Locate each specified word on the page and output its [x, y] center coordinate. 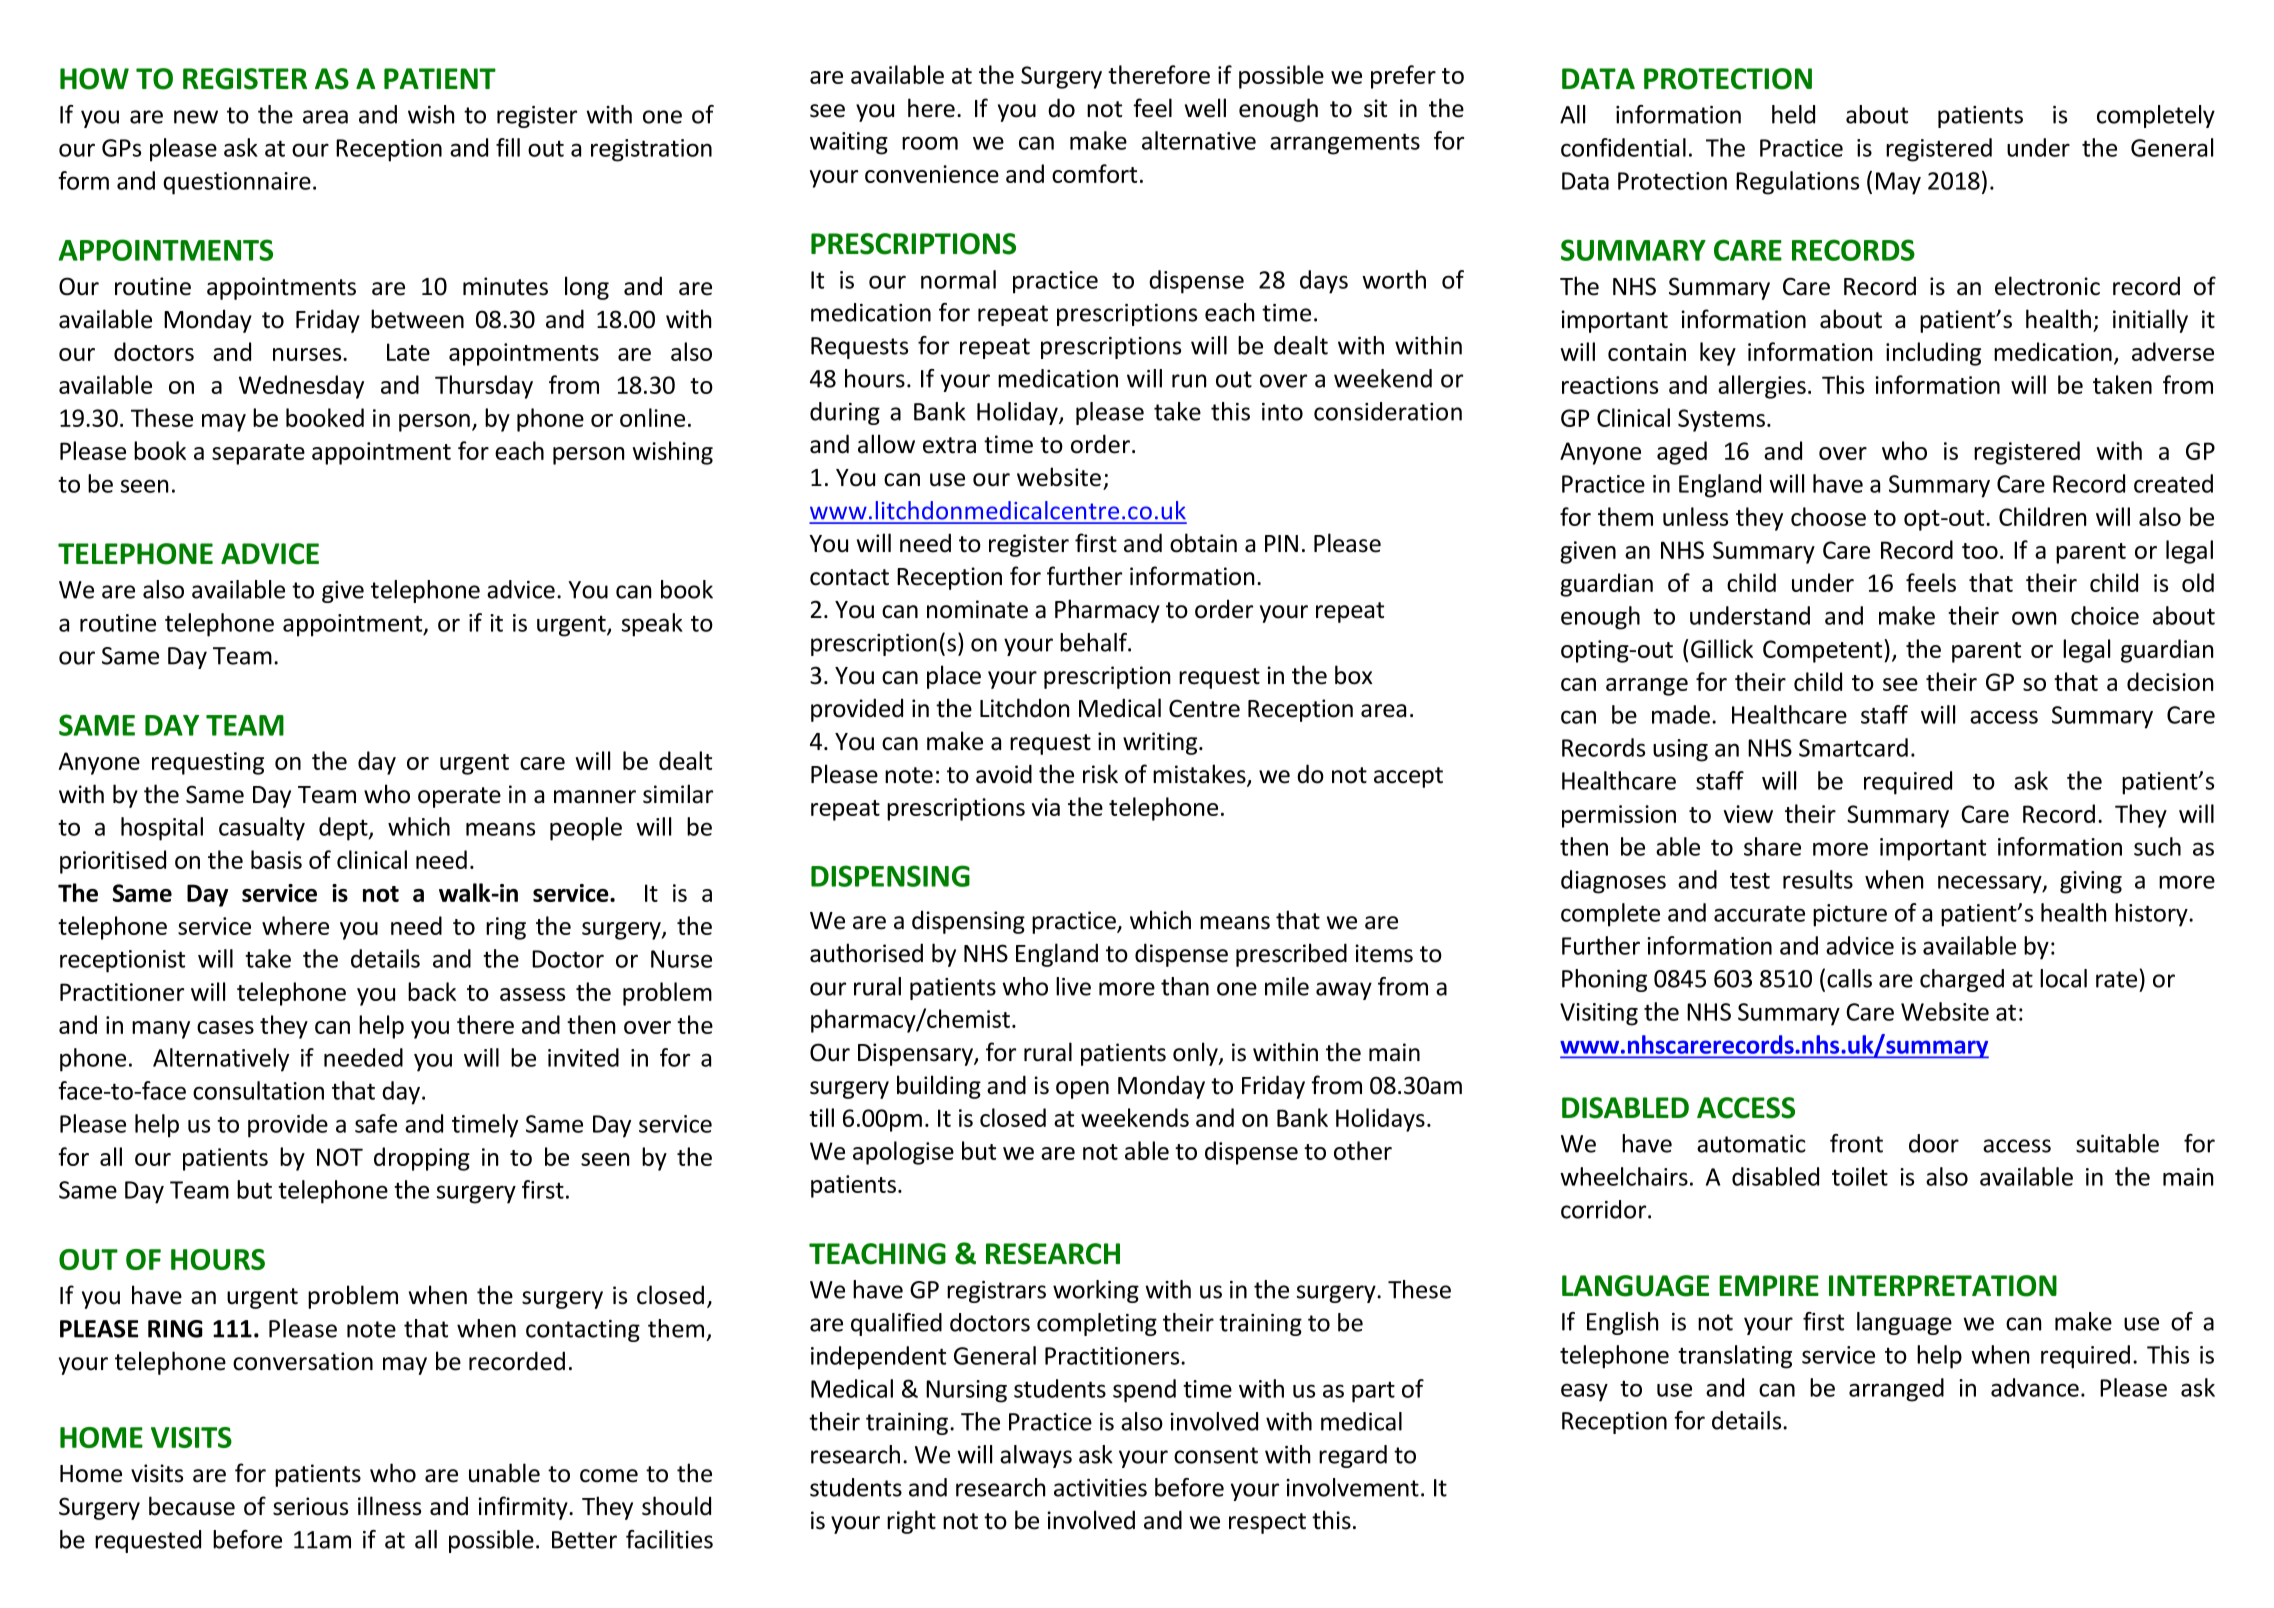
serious [310, 1506]
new [196, 117]
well [1205, 108]
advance [2035, 1387]
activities [1100, 1488]
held [1793, 114]
